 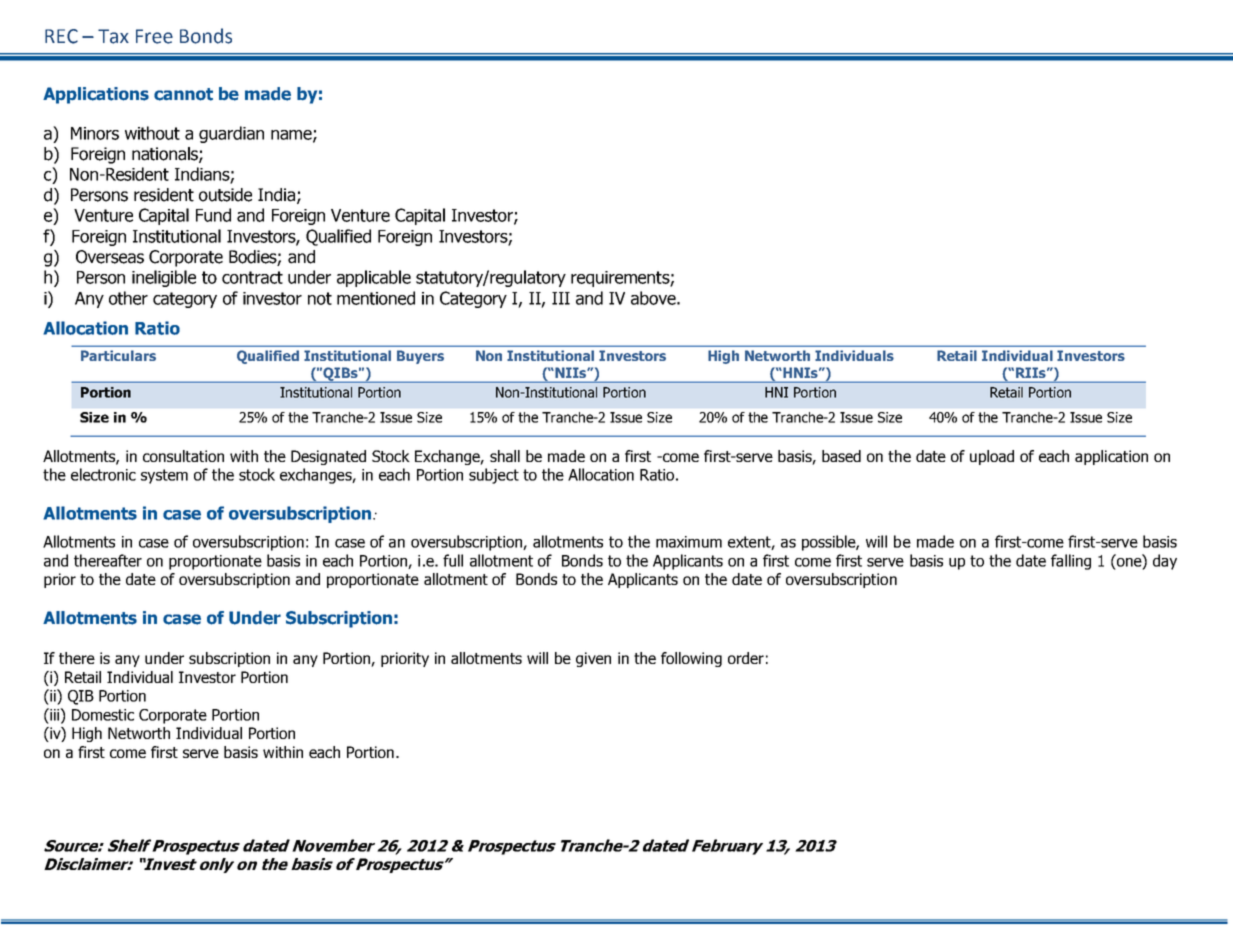 What do you see at coordinates (103, 715) in the screenshot?
I see `Domestic` at bounding box center [103, 715].
